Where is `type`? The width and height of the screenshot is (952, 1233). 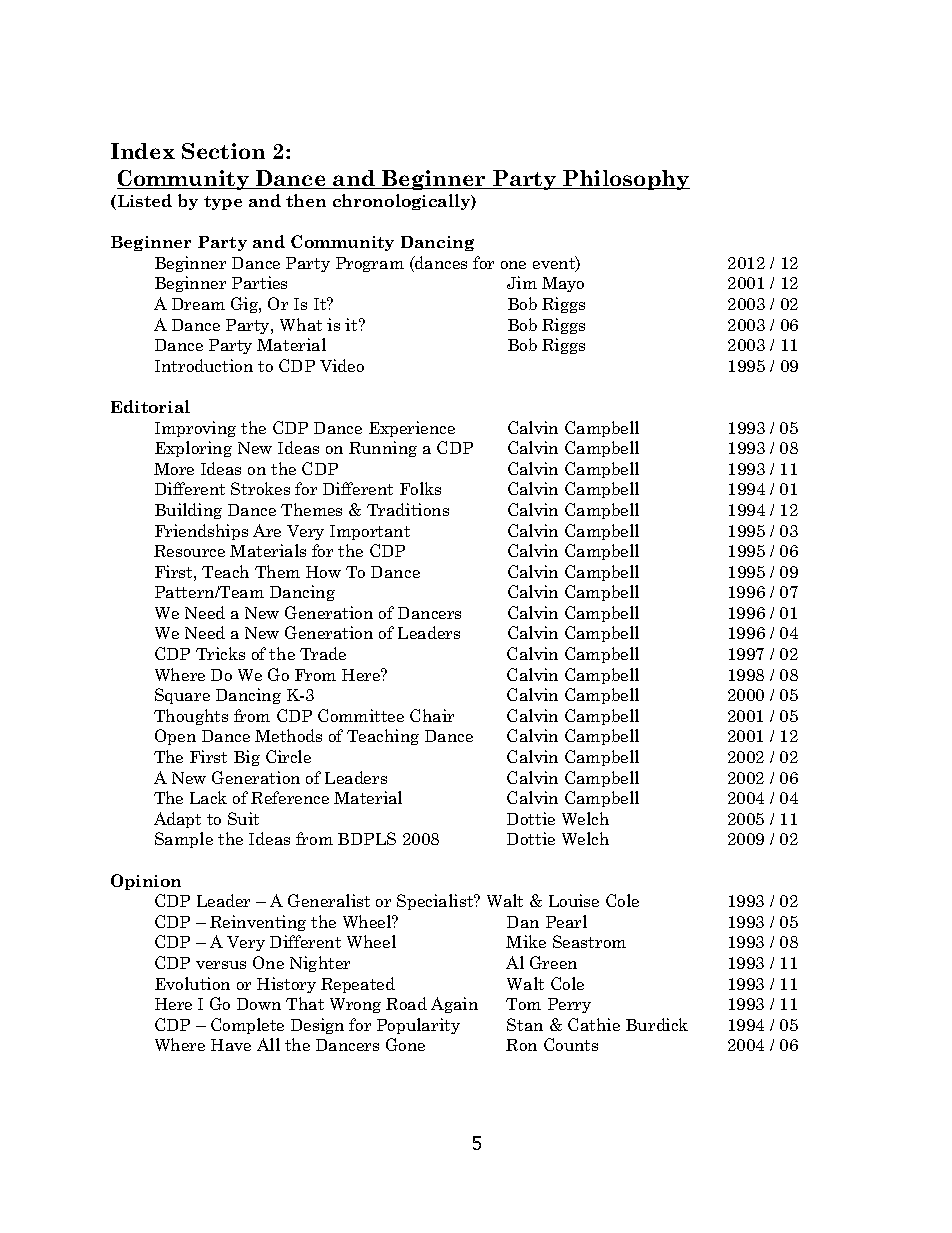
type is located at coordinates (223, 203).
